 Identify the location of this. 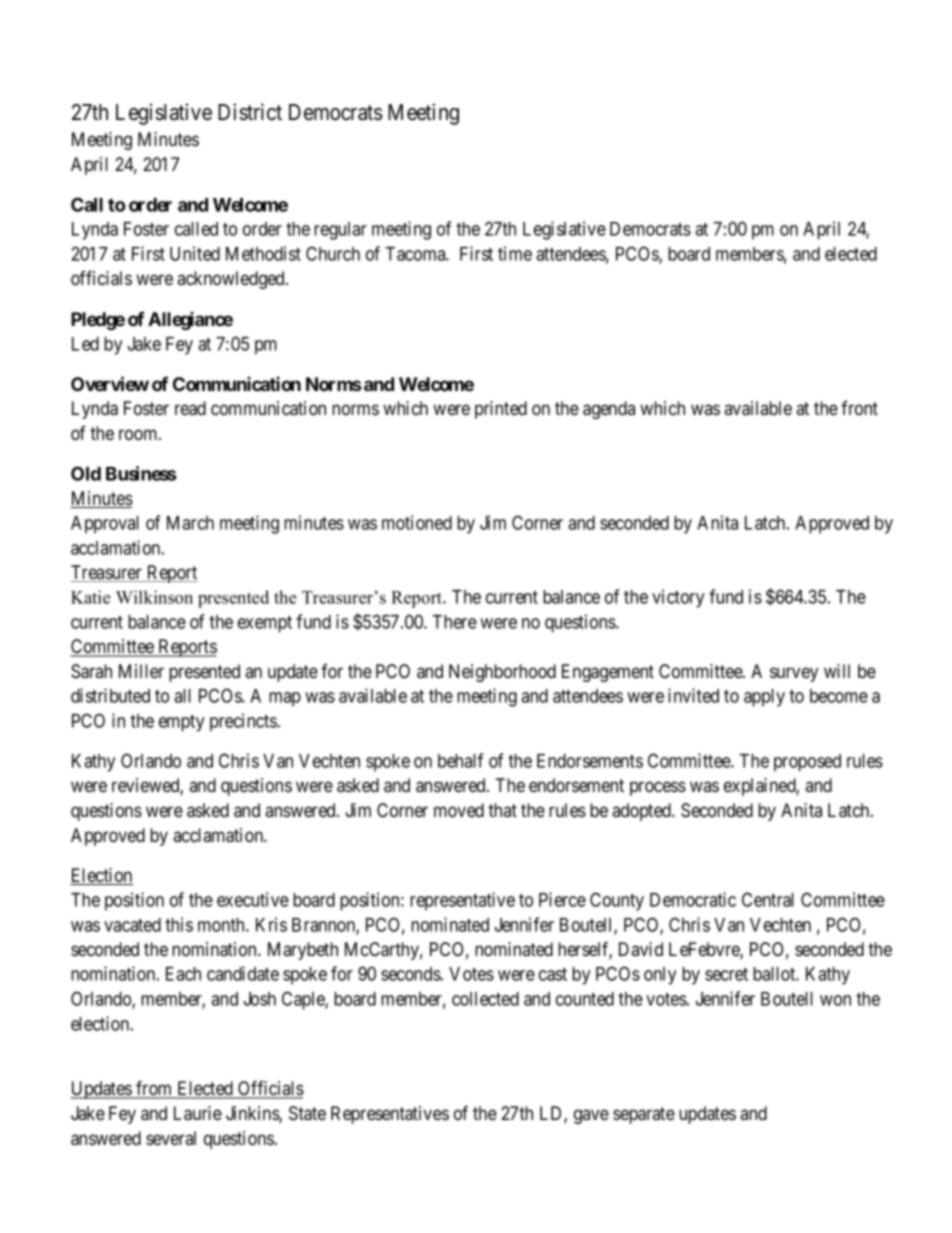
(179, 924).
